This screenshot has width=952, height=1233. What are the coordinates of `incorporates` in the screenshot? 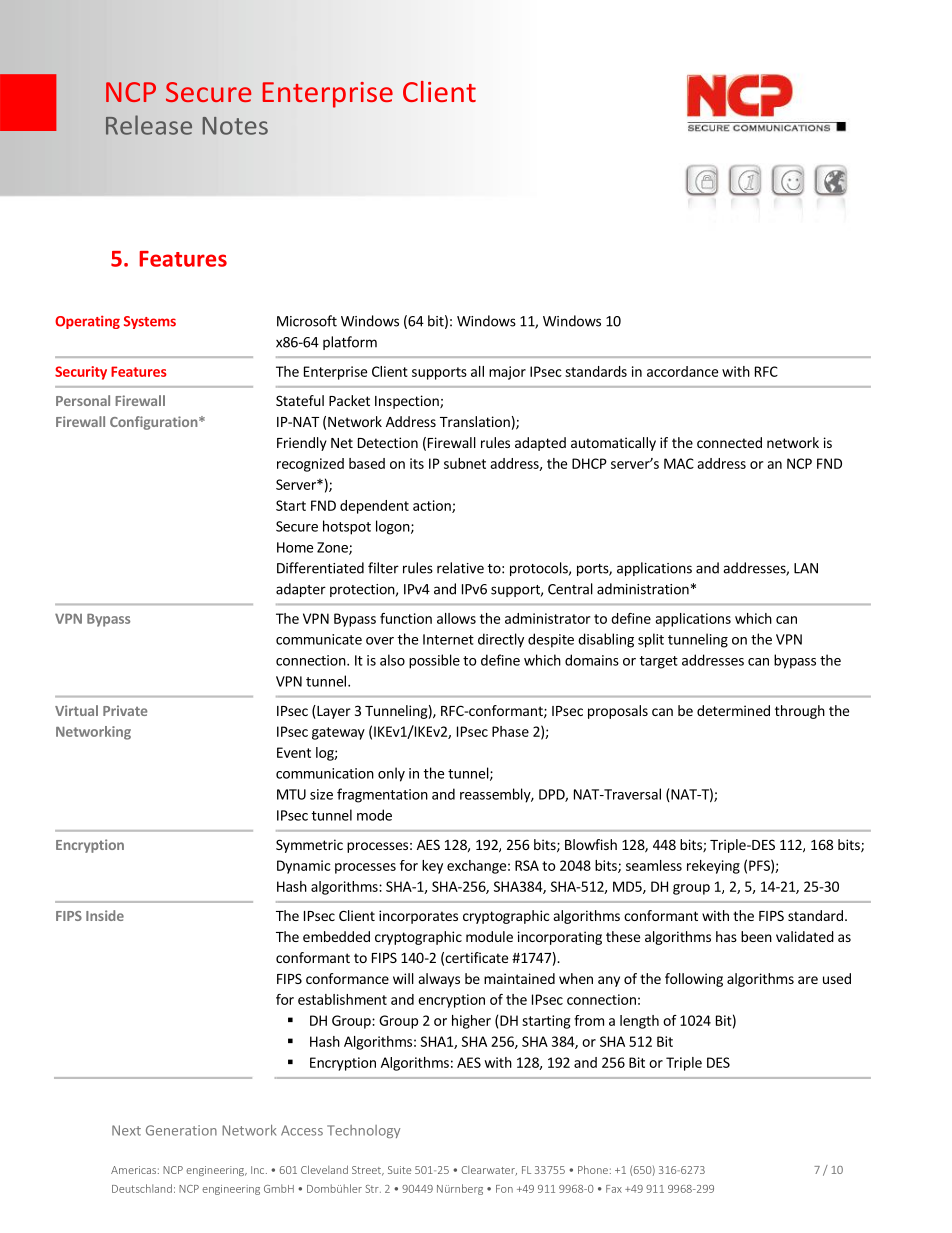 It's located at (418, 917).
